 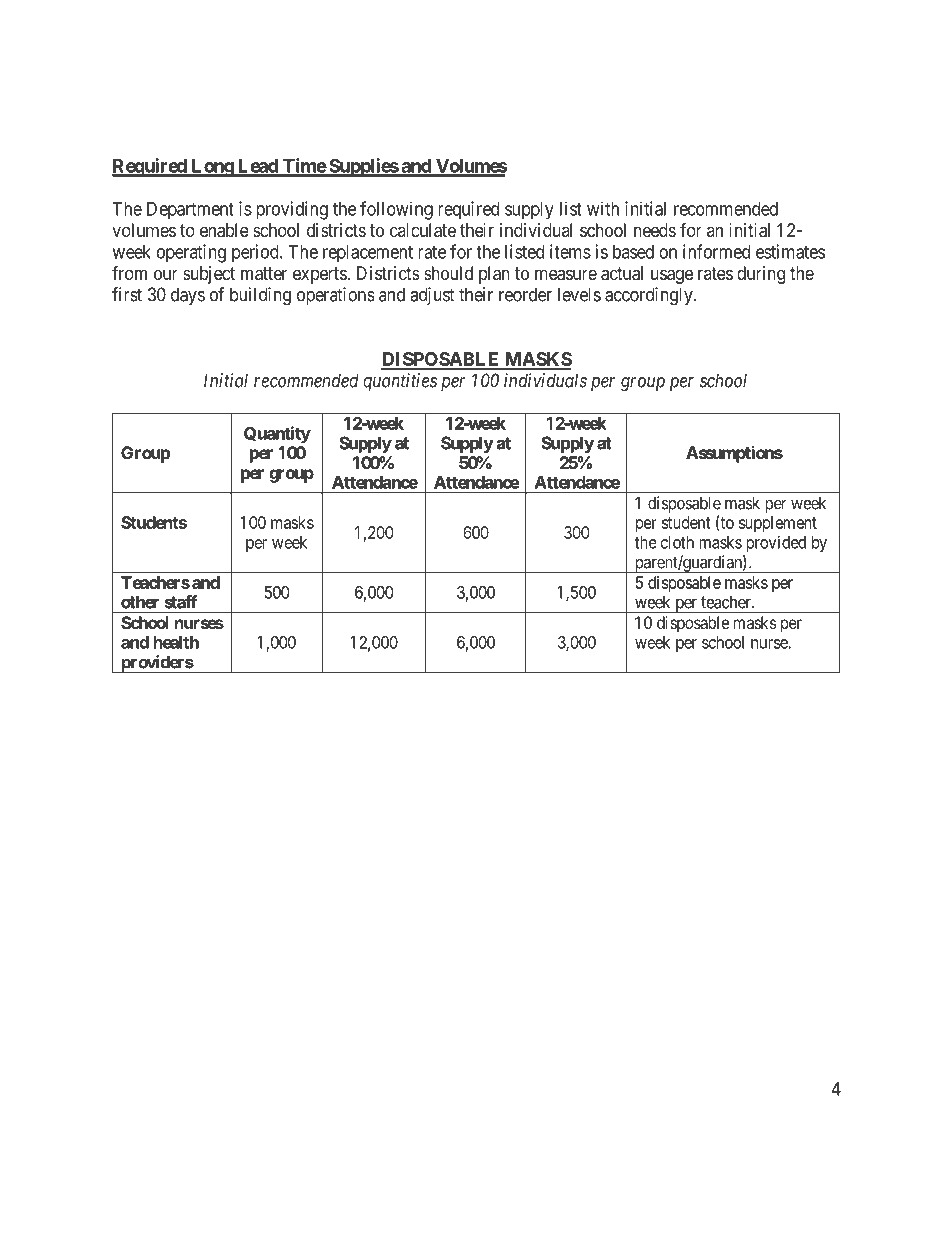 I want to click on with, so click(x=603, y=208).
